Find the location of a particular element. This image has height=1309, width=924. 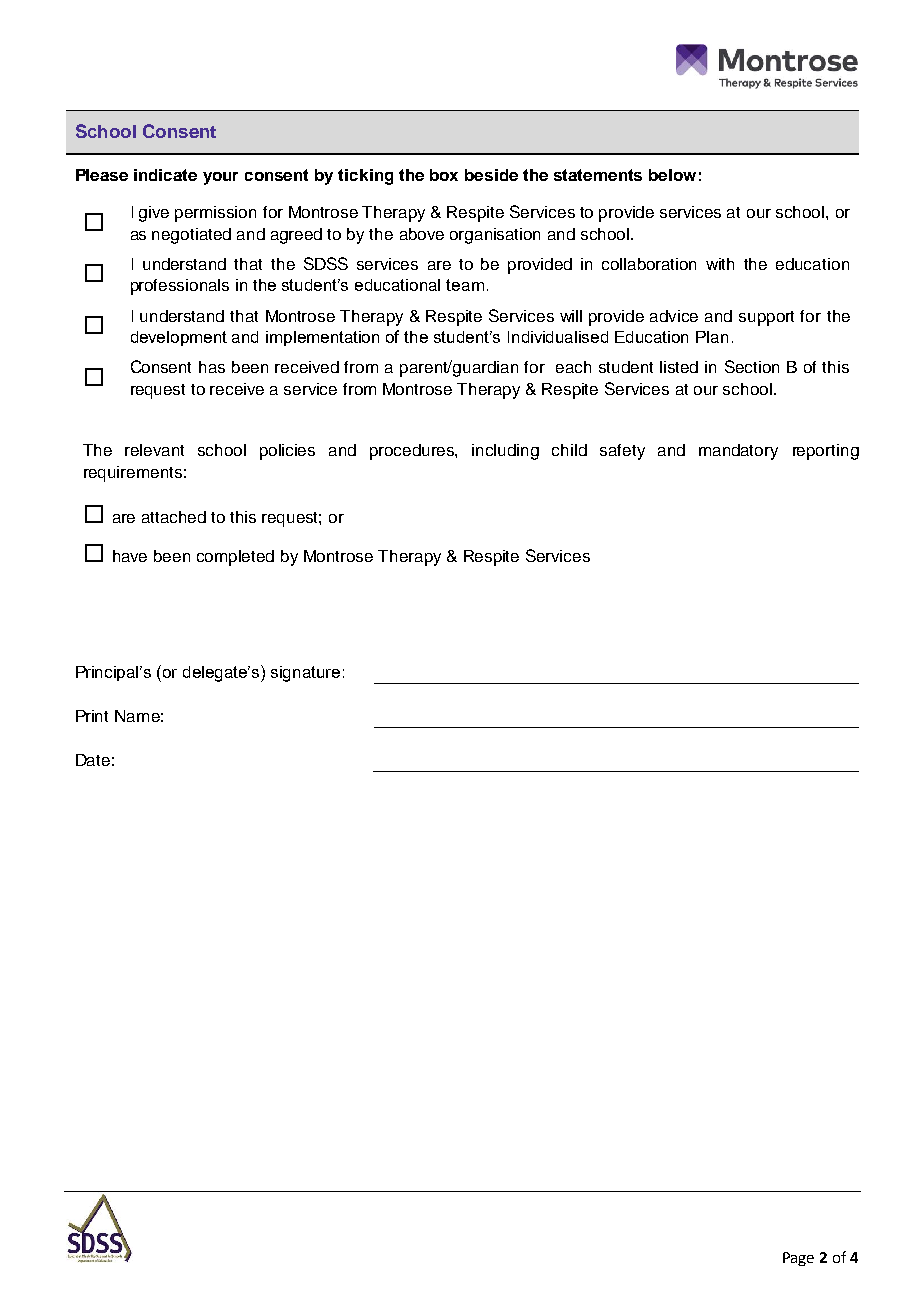

with is located at coordinates (720, 264).
